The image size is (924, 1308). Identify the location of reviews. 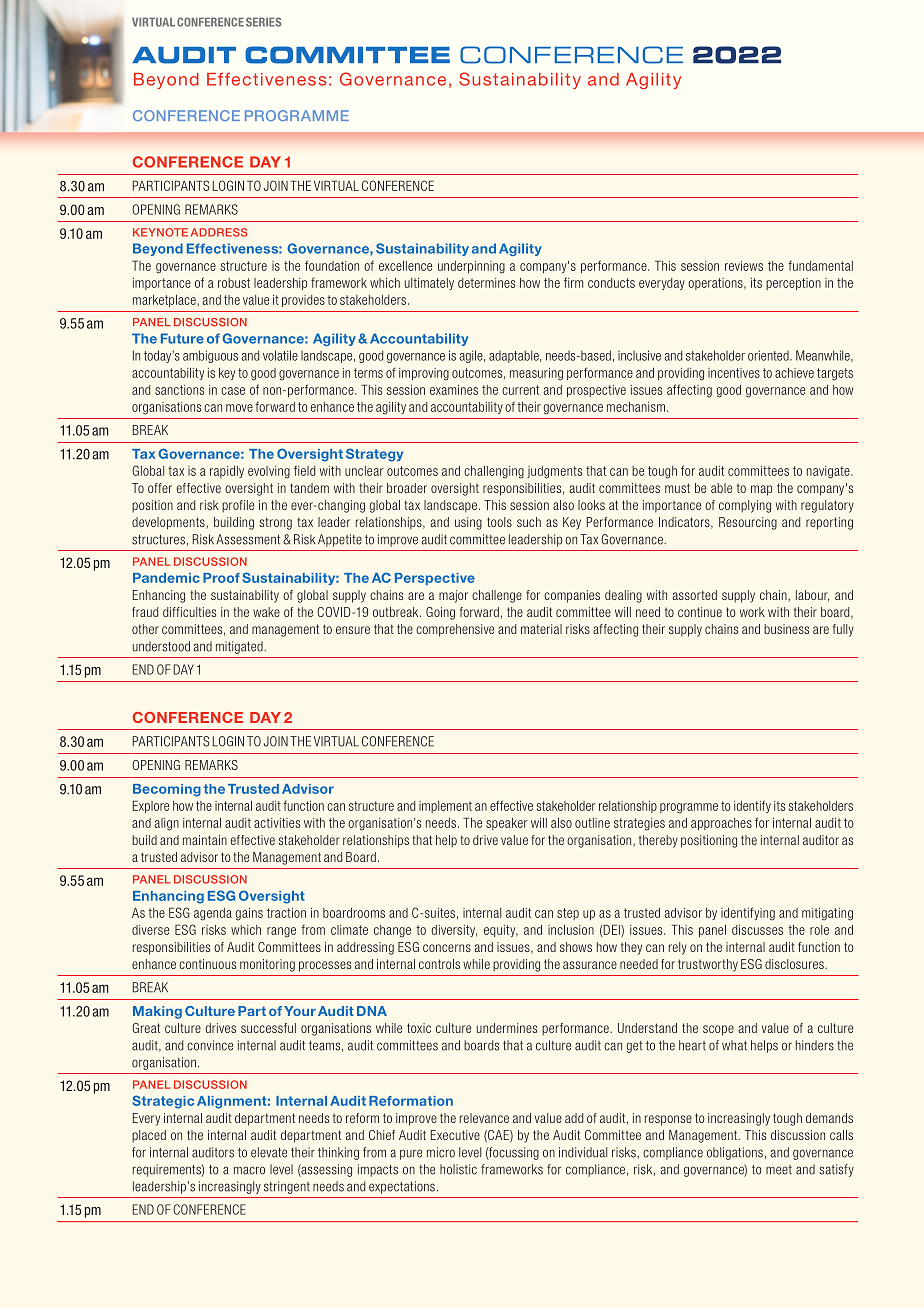
(744, 266).
